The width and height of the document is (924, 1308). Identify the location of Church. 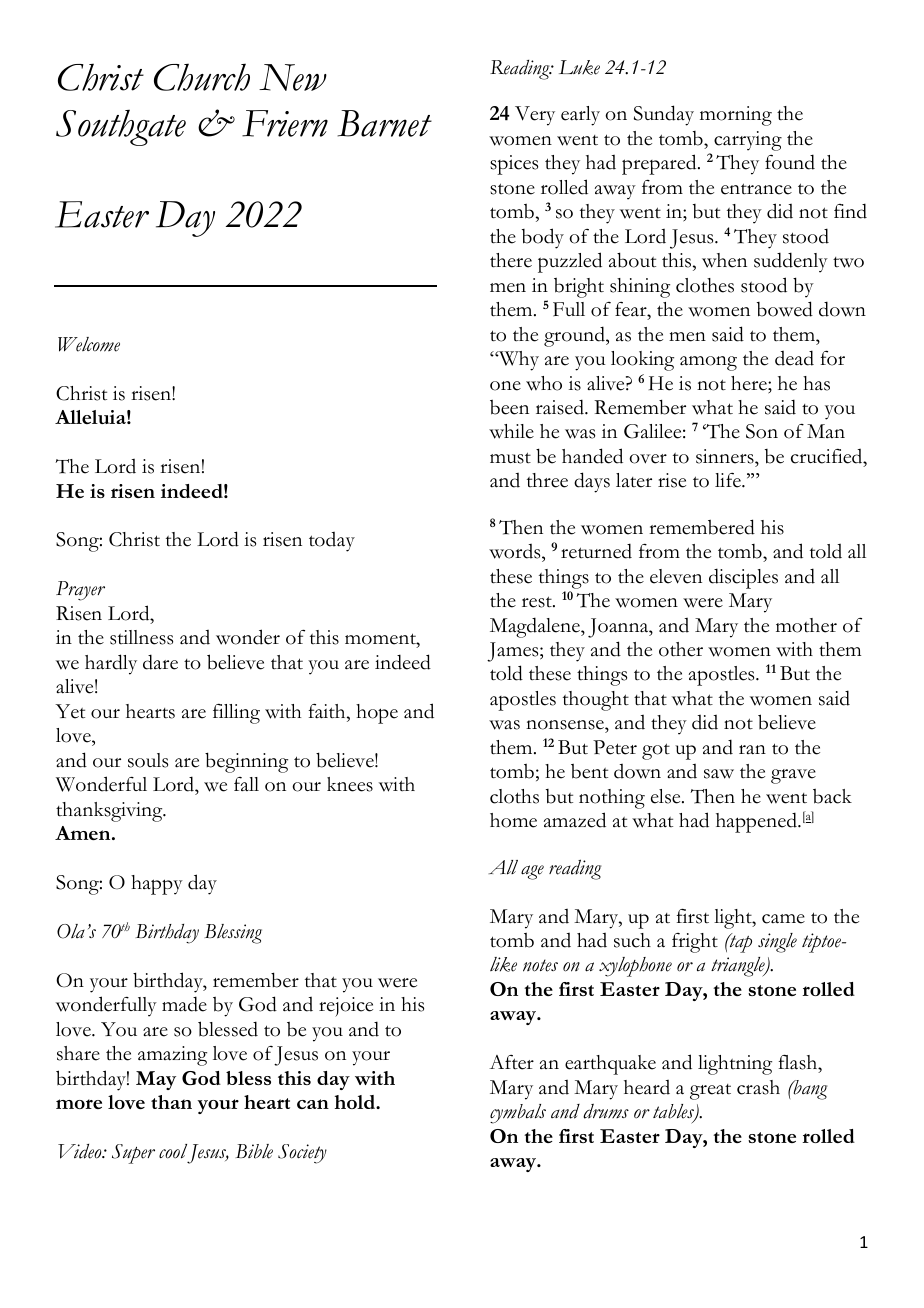
(202, 77).
